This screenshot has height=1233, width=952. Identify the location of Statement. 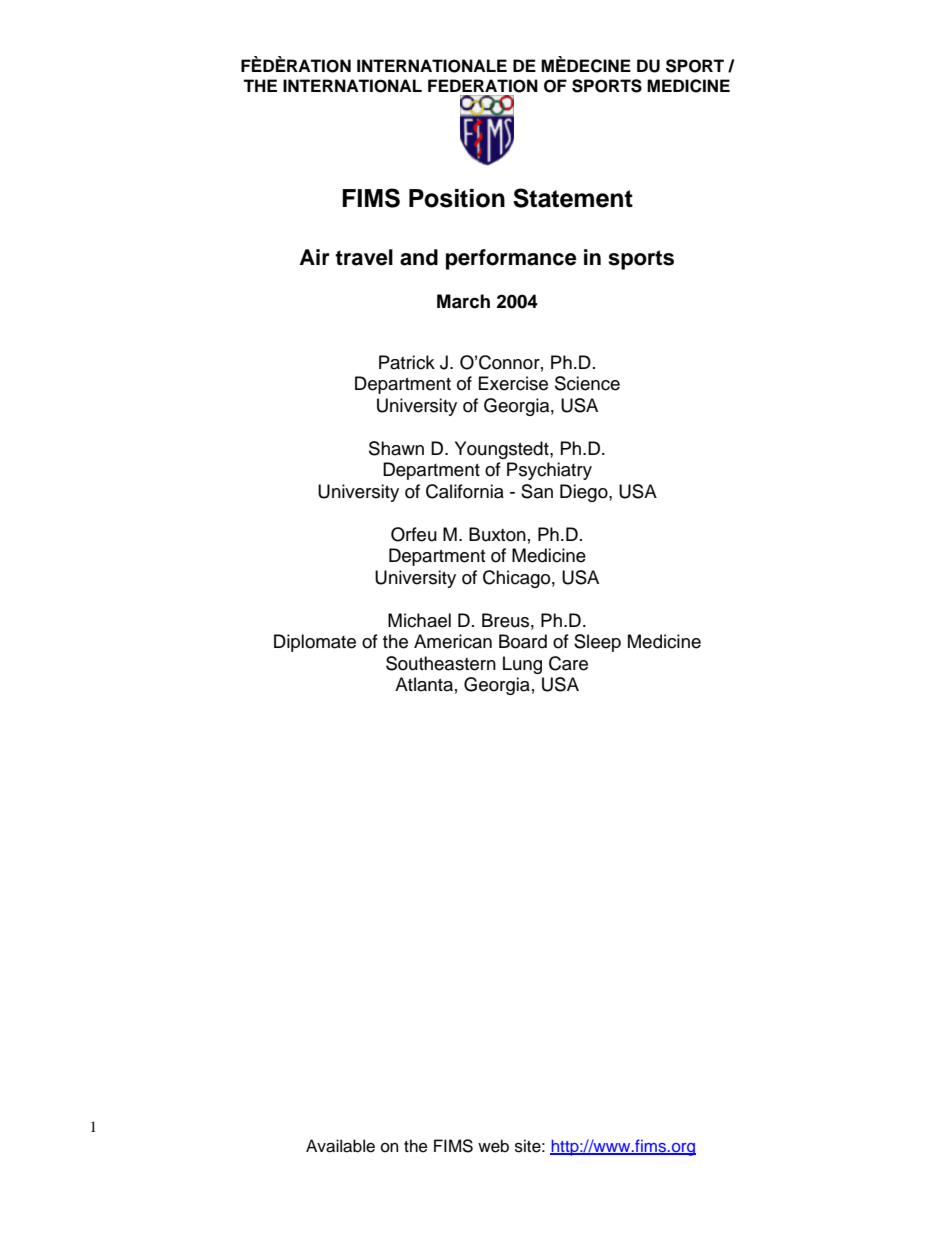
(573, 198).
